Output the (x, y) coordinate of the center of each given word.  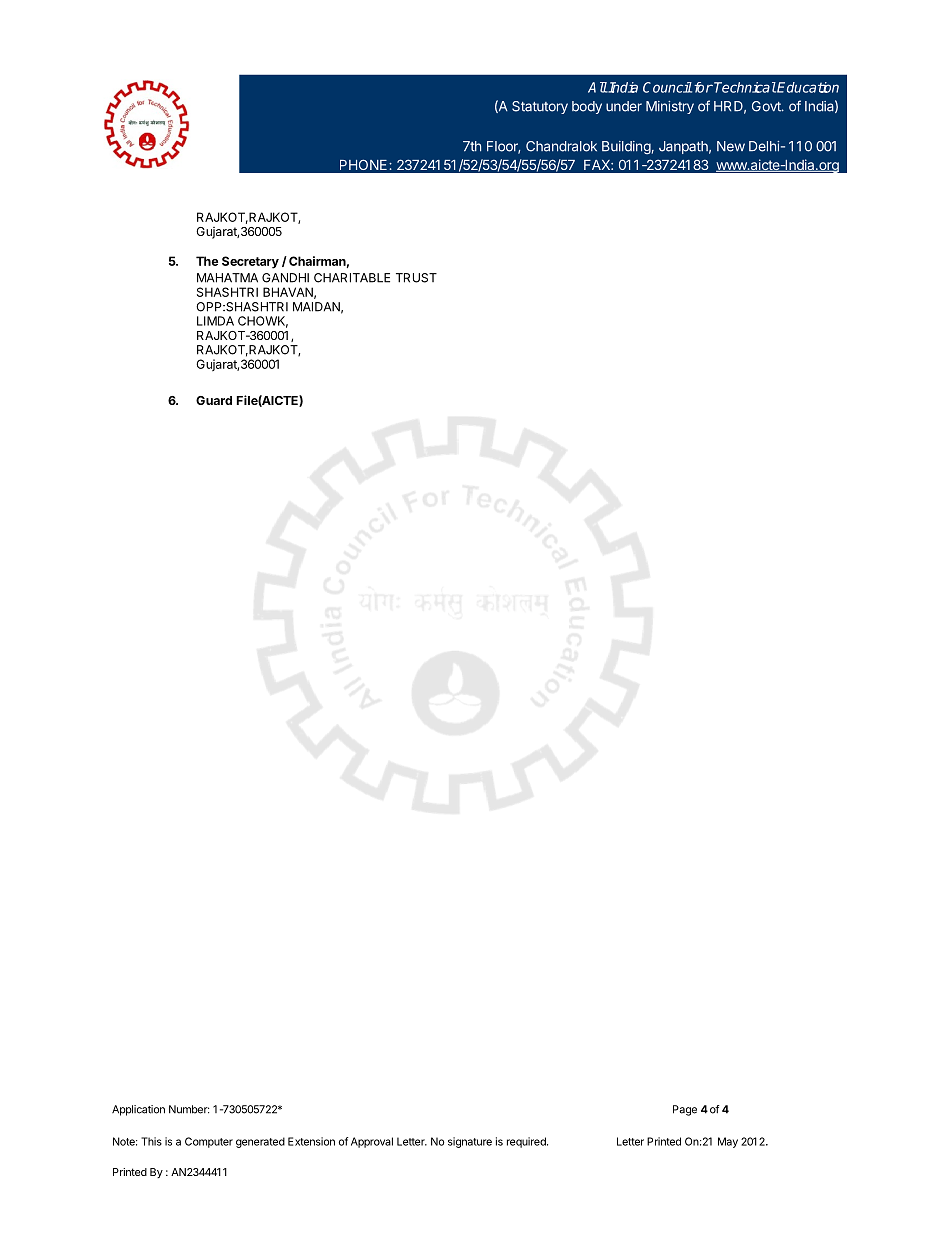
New (731, 146)
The (207, 261)
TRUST (416, 278)
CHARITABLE (352, 278)
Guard (214, 400)
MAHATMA (227, 278)
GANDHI (285, 278)
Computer (209, 1142)
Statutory (540, 107)
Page (685, 1110)
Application (138, 1110)
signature (470, 1142)
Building (626, 147)
